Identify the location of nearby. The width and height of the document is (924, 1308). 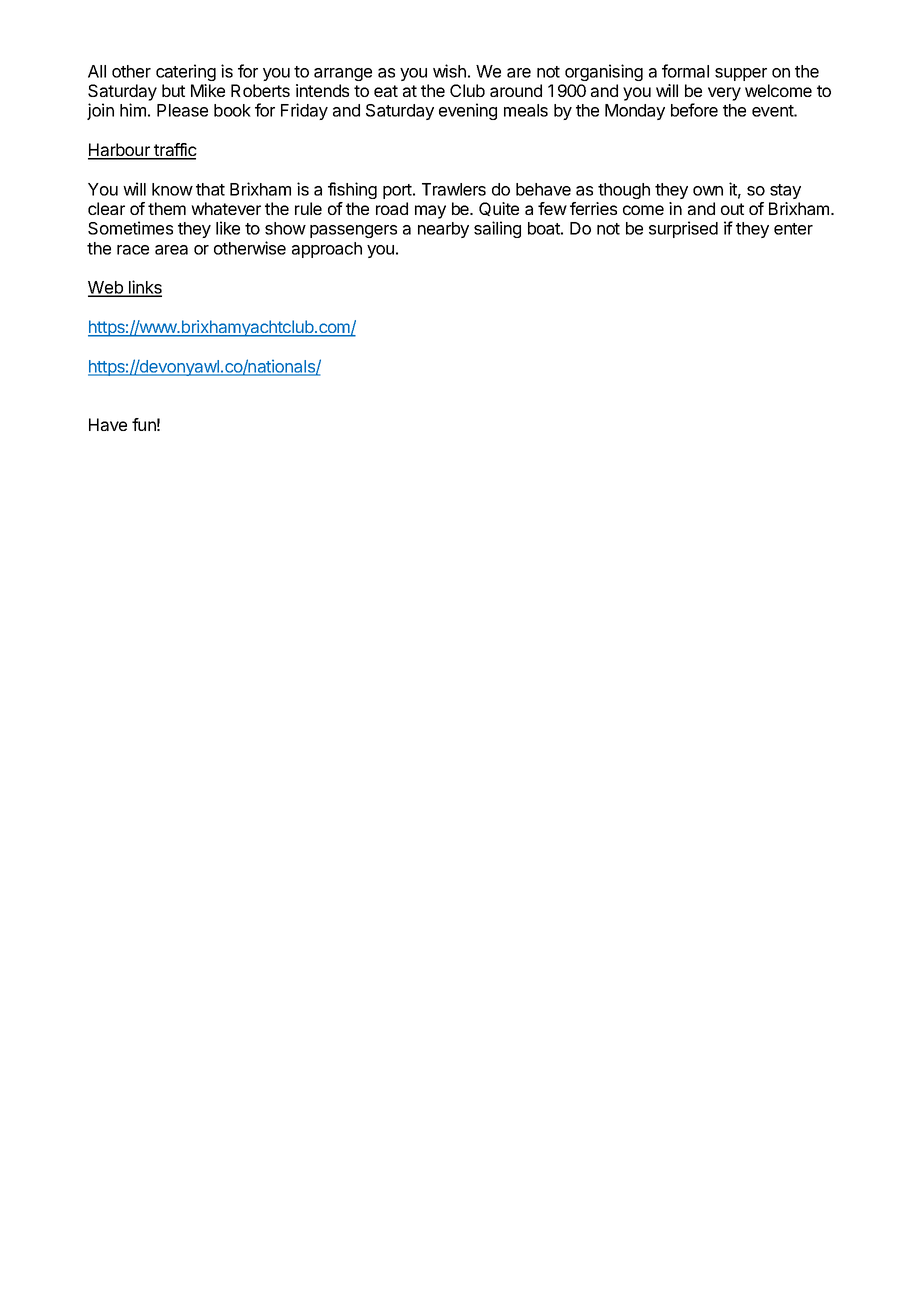
(443, 230).
